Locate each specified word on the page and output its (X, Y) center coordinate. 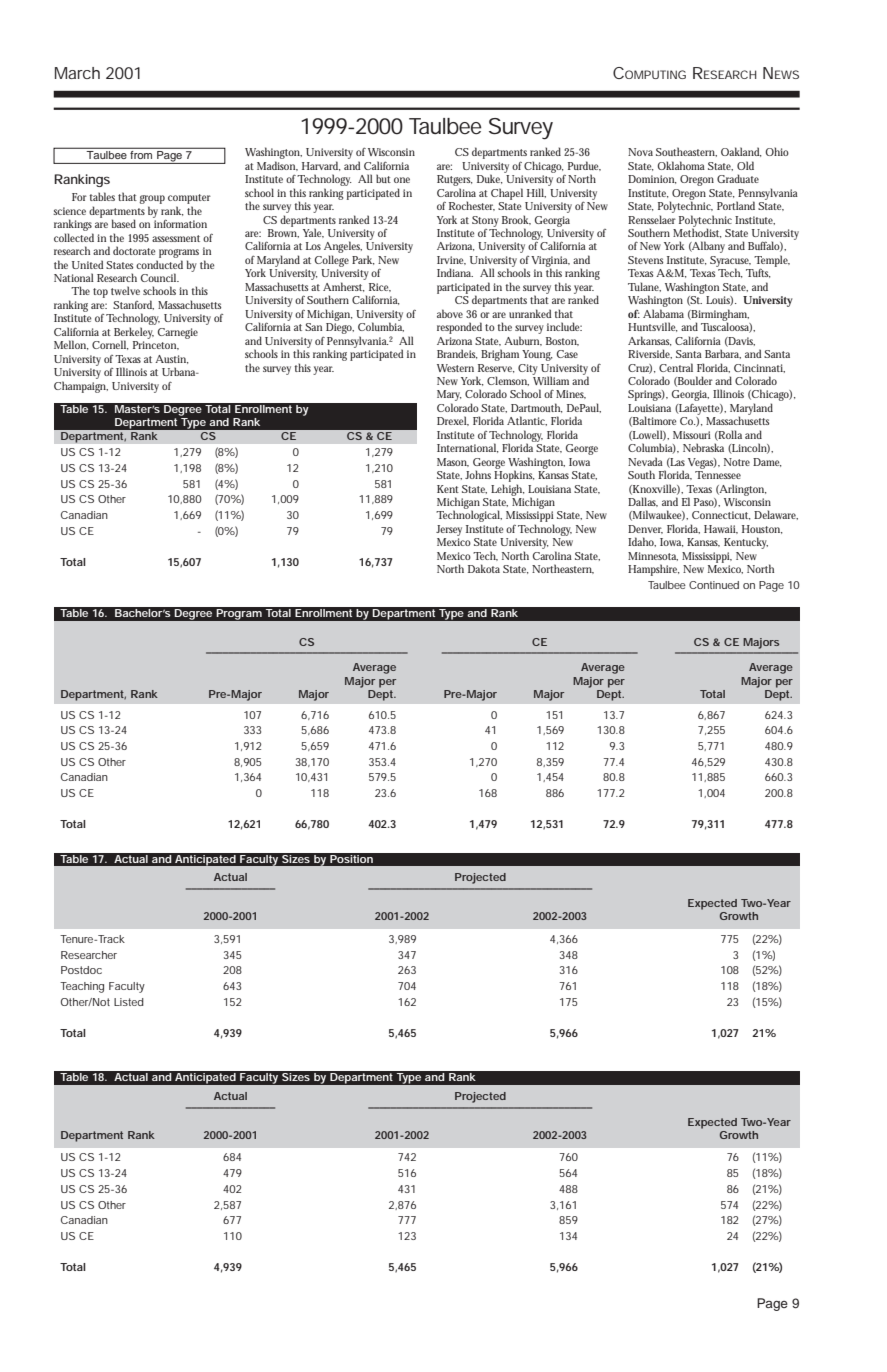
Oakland (741, 152)
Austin (172, 359)
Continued (714, 585)
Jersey (449, 530)
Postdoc (81, 970)
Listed (129, 1002)
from (141, 153)
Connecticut (721, 515)
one (402, 180)
